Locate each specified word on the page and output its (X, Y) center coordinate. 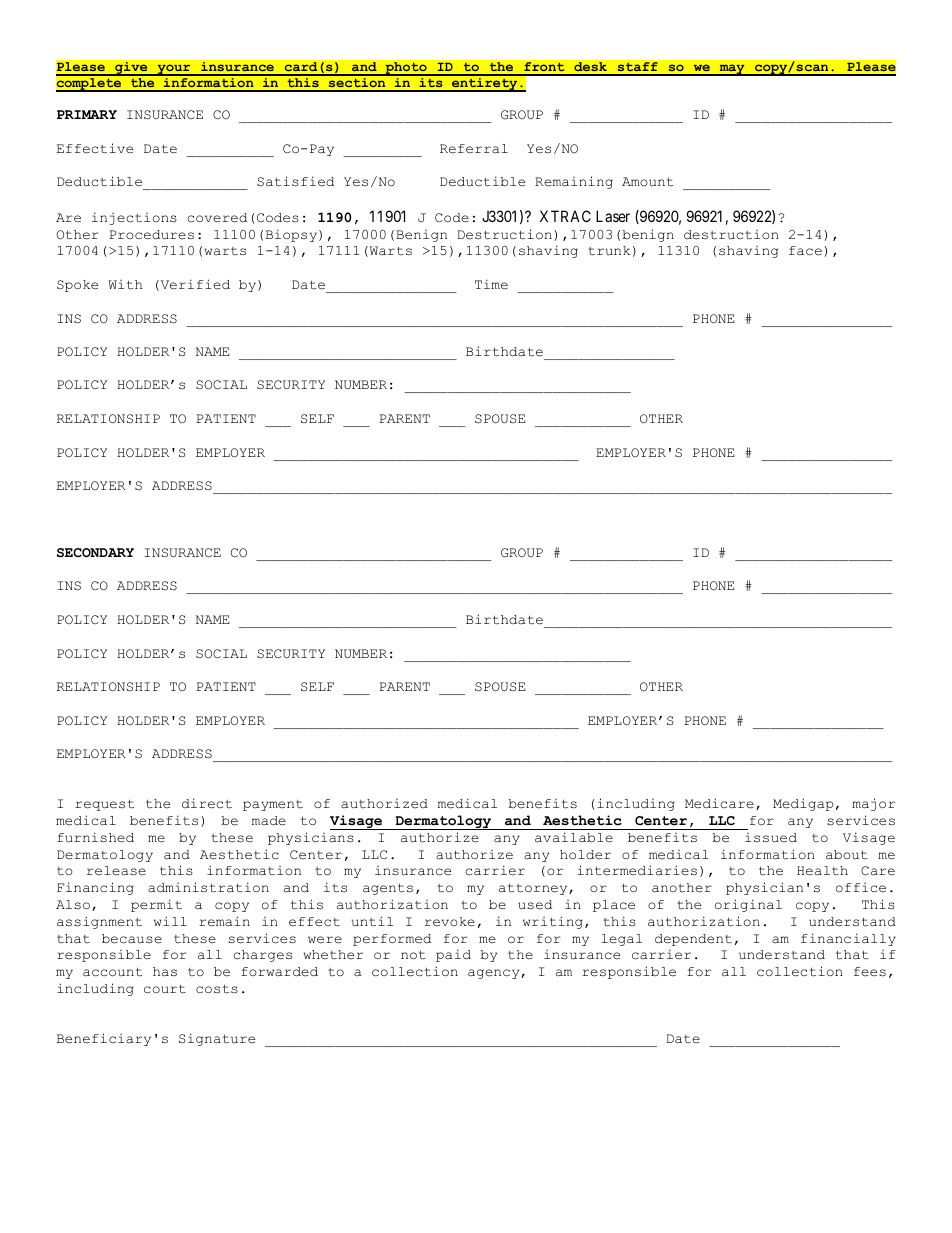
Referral (474, 149)
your (174, 70)
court (165, 989)
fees (870, 972)
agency (495, 974)
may (732, 70)
